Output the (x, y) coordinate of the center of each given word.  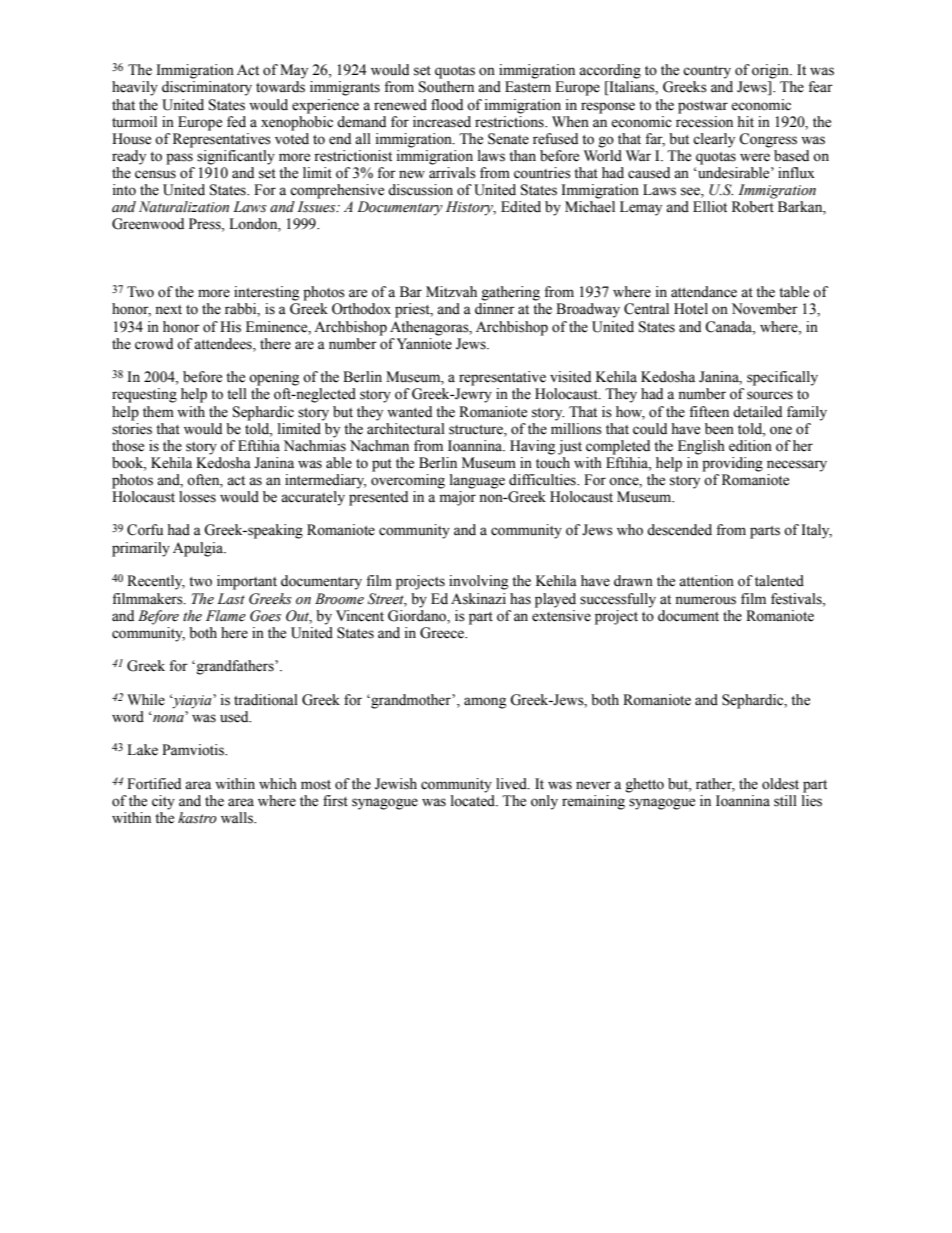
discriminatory (207, 88)
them (158, 412)
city (163, 802)
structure (477, 430)
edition (750, 446)
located (474, 801)
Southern (446, 87)
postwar (703, 107)
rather (715, 784)
